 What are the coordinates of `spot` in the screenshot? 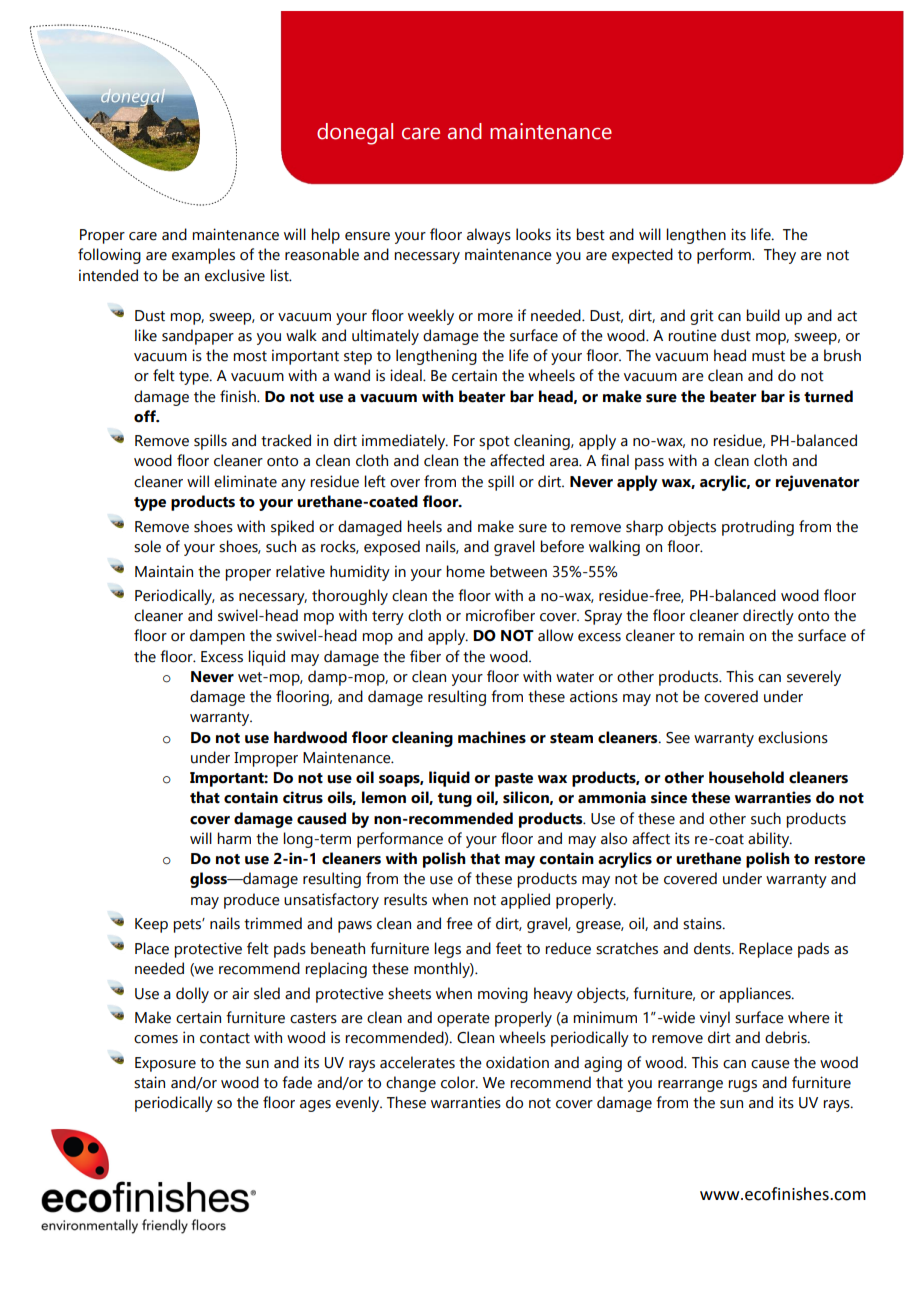 It's located at (494, 443).
